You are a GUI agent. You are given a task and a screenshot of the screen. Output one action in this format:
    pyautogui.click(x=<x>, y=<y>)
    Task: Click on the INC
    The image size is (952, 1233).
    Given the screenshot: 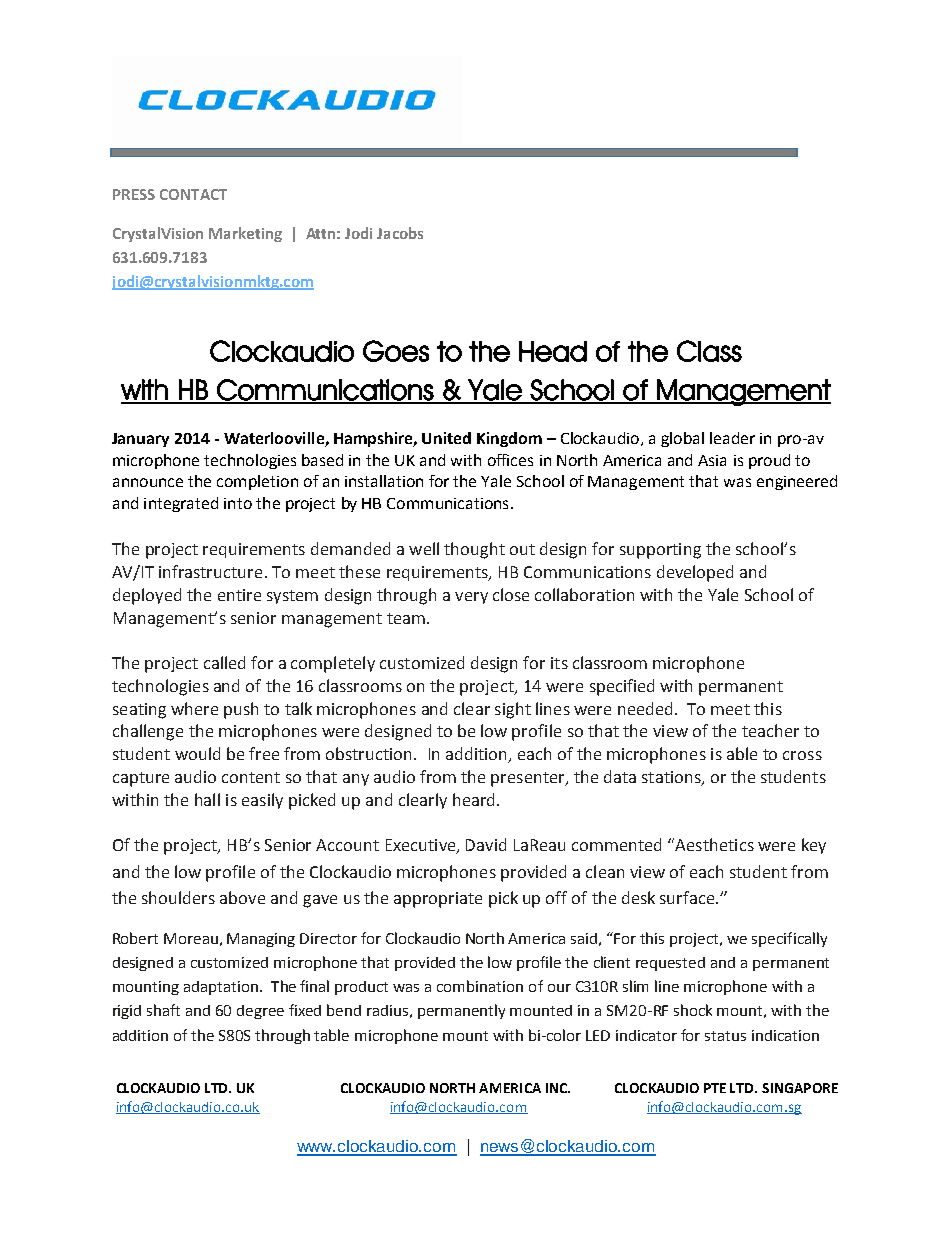 What is the action you would take?
    pyautogui.click(x=557, y=1088)
